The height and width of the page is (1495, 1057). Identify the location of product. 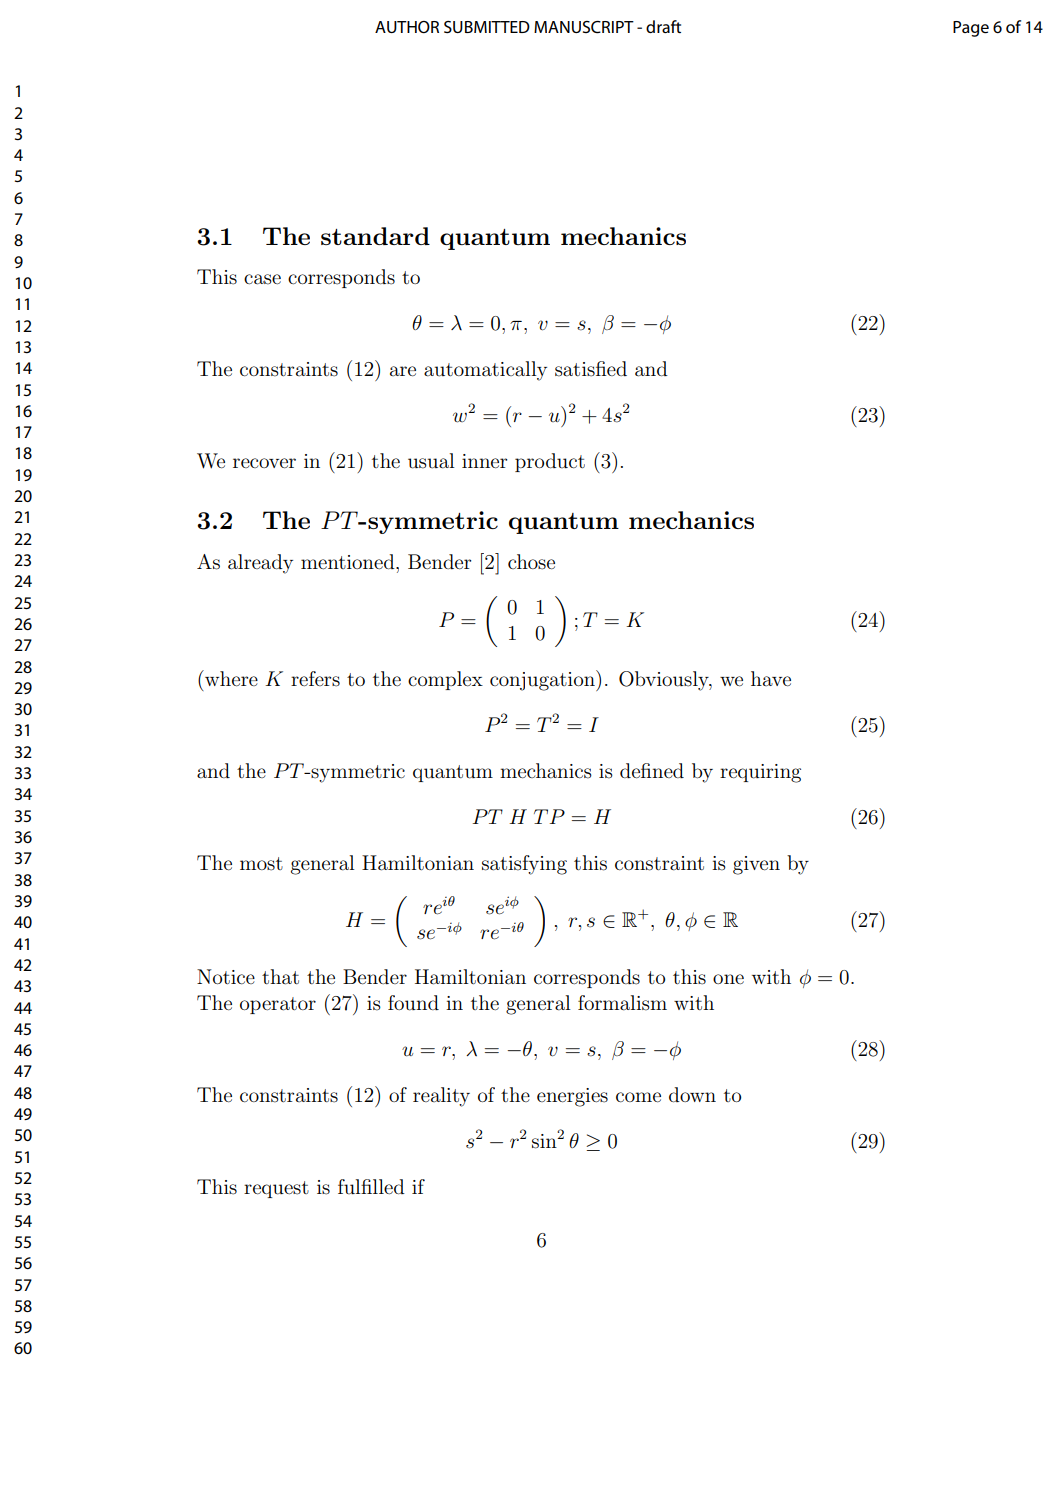
(550, 462).
